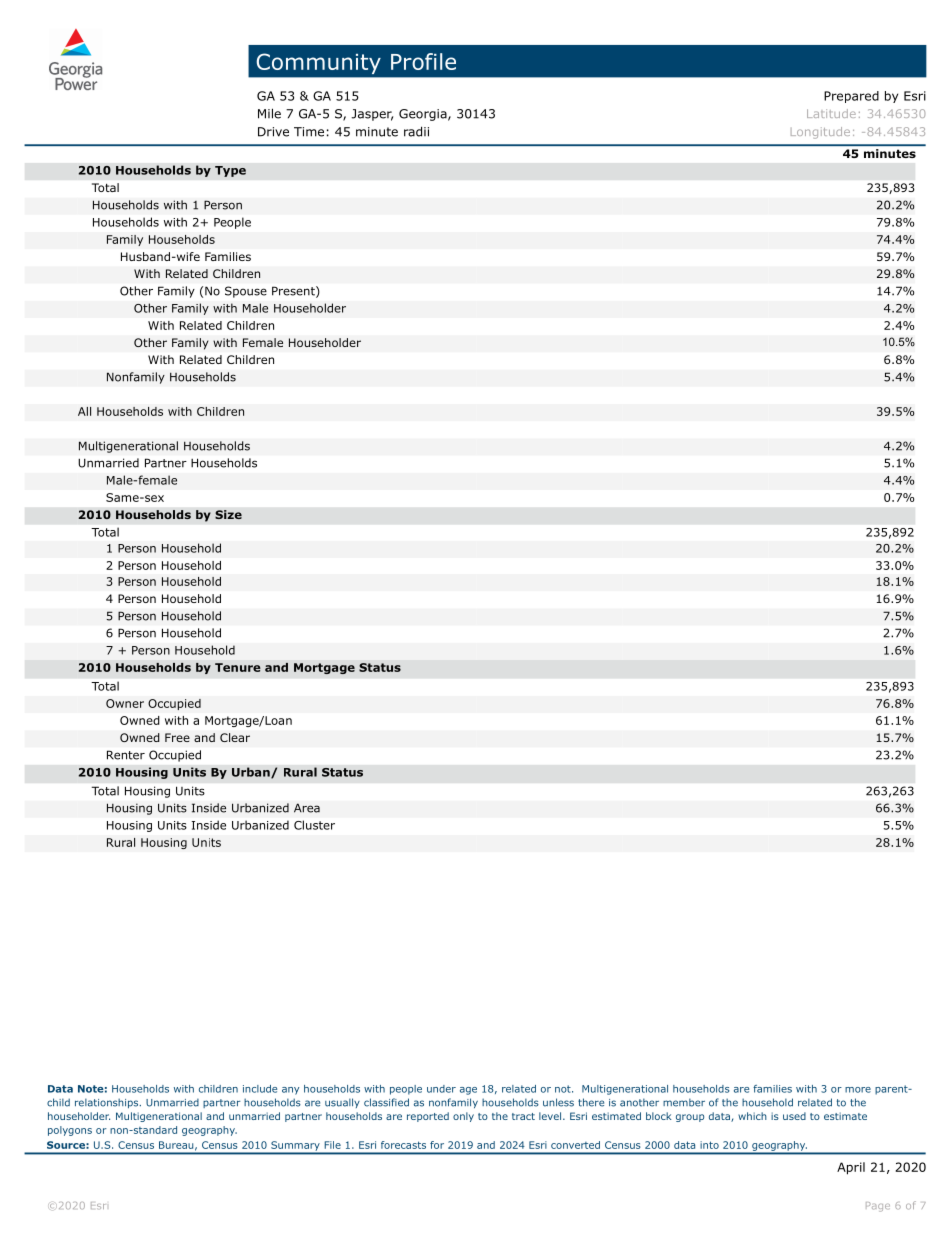 The width and height of the screenshot is (952, 1233). Describe the element at coordinates (416, 131) in the screenshot. I see `radii` at that location.
